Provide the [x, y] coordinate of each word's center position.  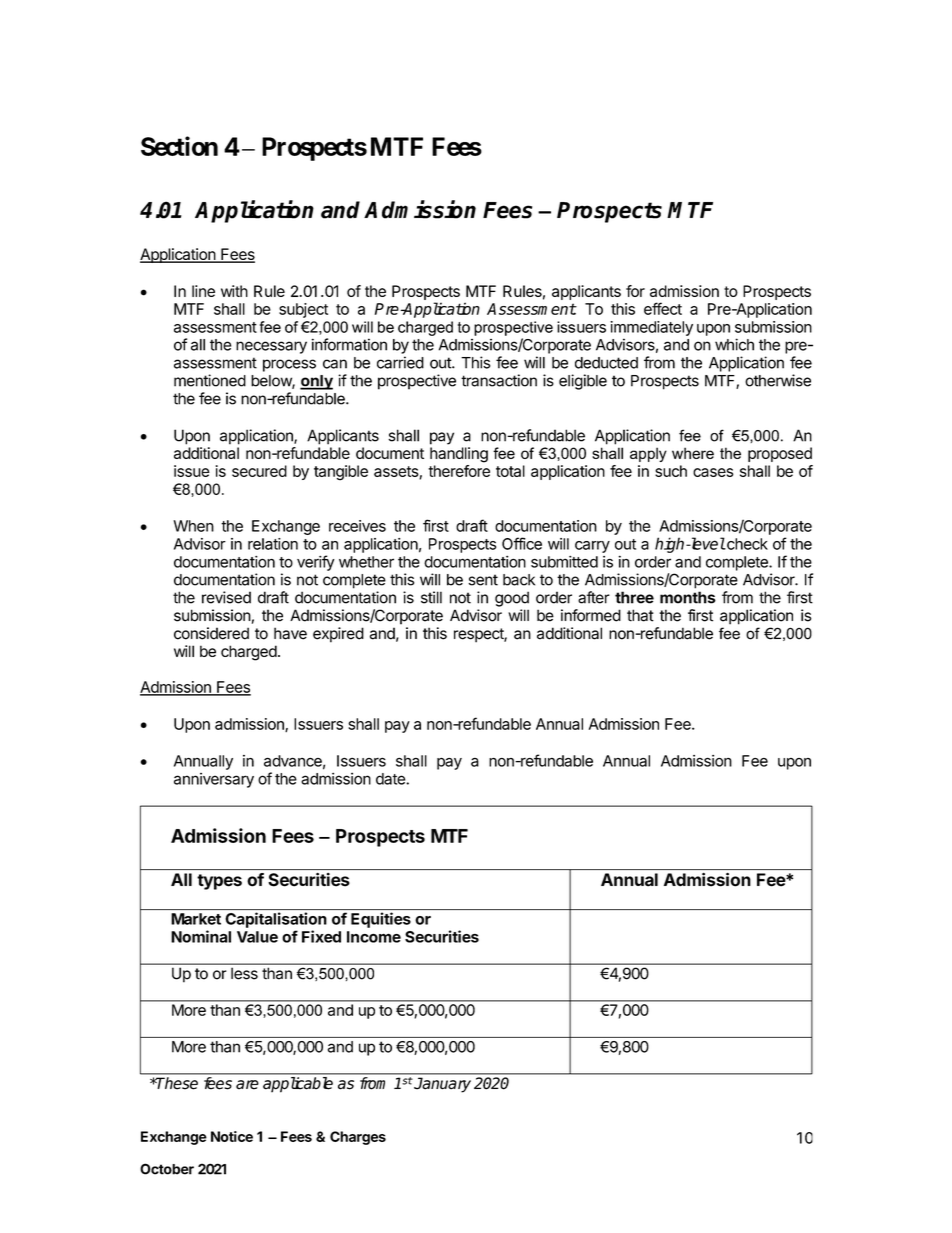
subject [303, 310]
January [442, 1085]
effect [663, 308]
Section [179, 146]
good [512, 599]
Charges [358, 1138]
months [688, 597]
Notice [232, 1136]
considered [211, 633]
